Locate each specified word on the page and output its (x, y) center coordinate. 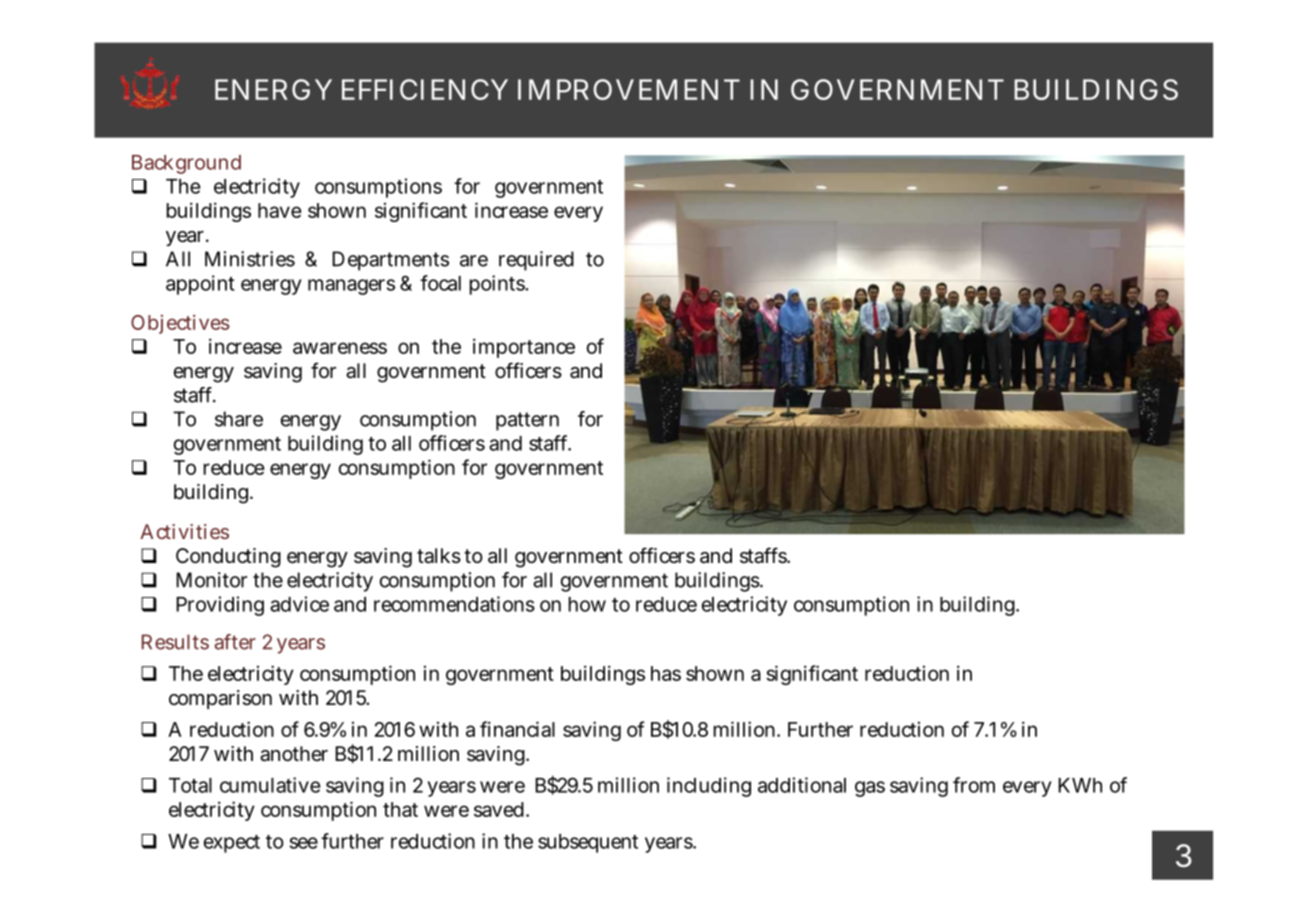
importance (524, 348)
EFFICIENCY (425, 89)
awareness (340, 348)
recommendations (454, 604)
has (666, 673)
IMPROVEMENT (629, 89)
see (304, 843)
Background (186, 164)
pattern (527, 421)
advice (299, 604)
